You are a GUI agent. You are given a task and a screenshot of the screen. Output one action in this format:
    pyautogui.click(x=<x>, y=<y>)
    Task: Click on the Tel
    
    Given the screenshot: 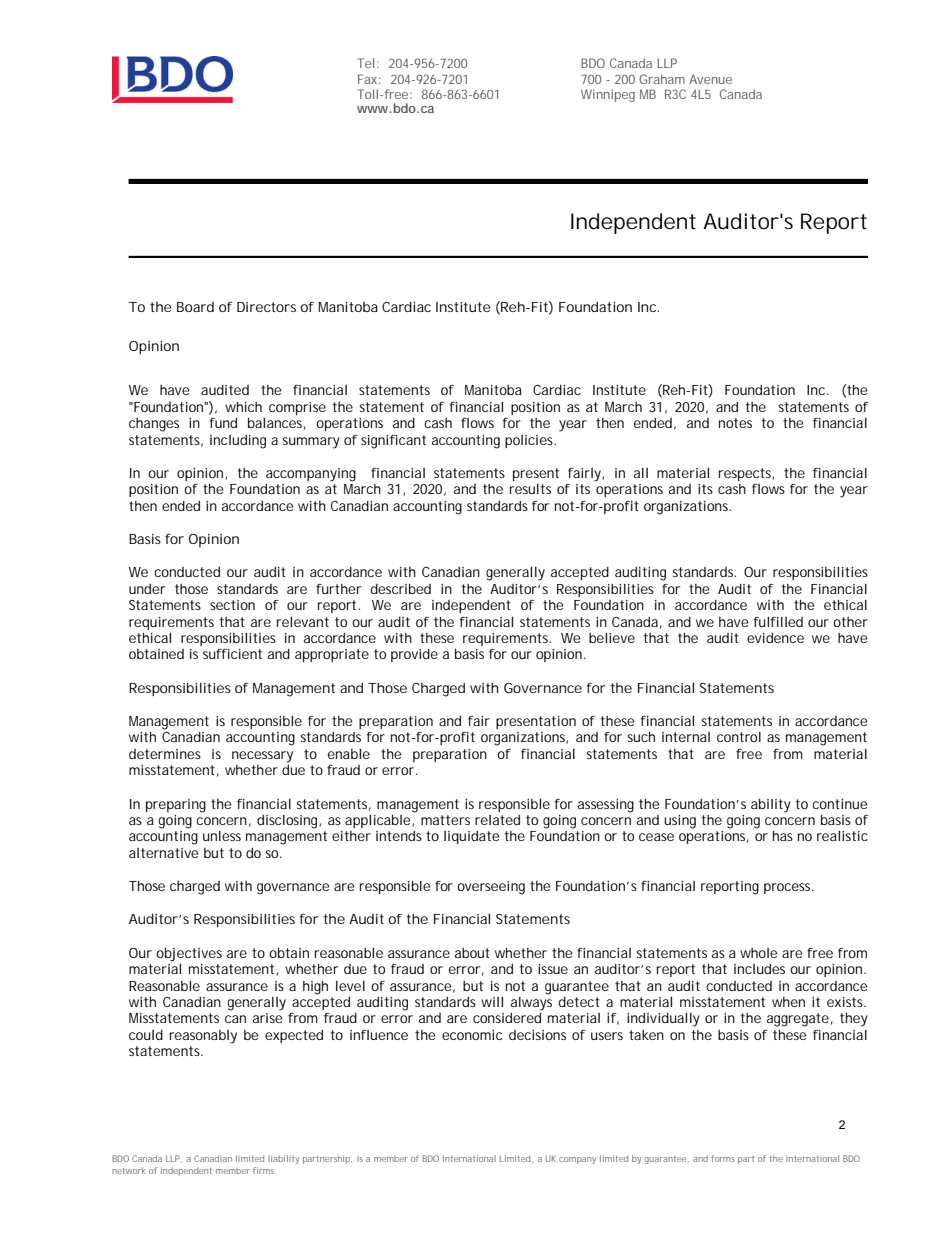 What is the action you would take?
    pyautogui.click(x=366, y=63)
